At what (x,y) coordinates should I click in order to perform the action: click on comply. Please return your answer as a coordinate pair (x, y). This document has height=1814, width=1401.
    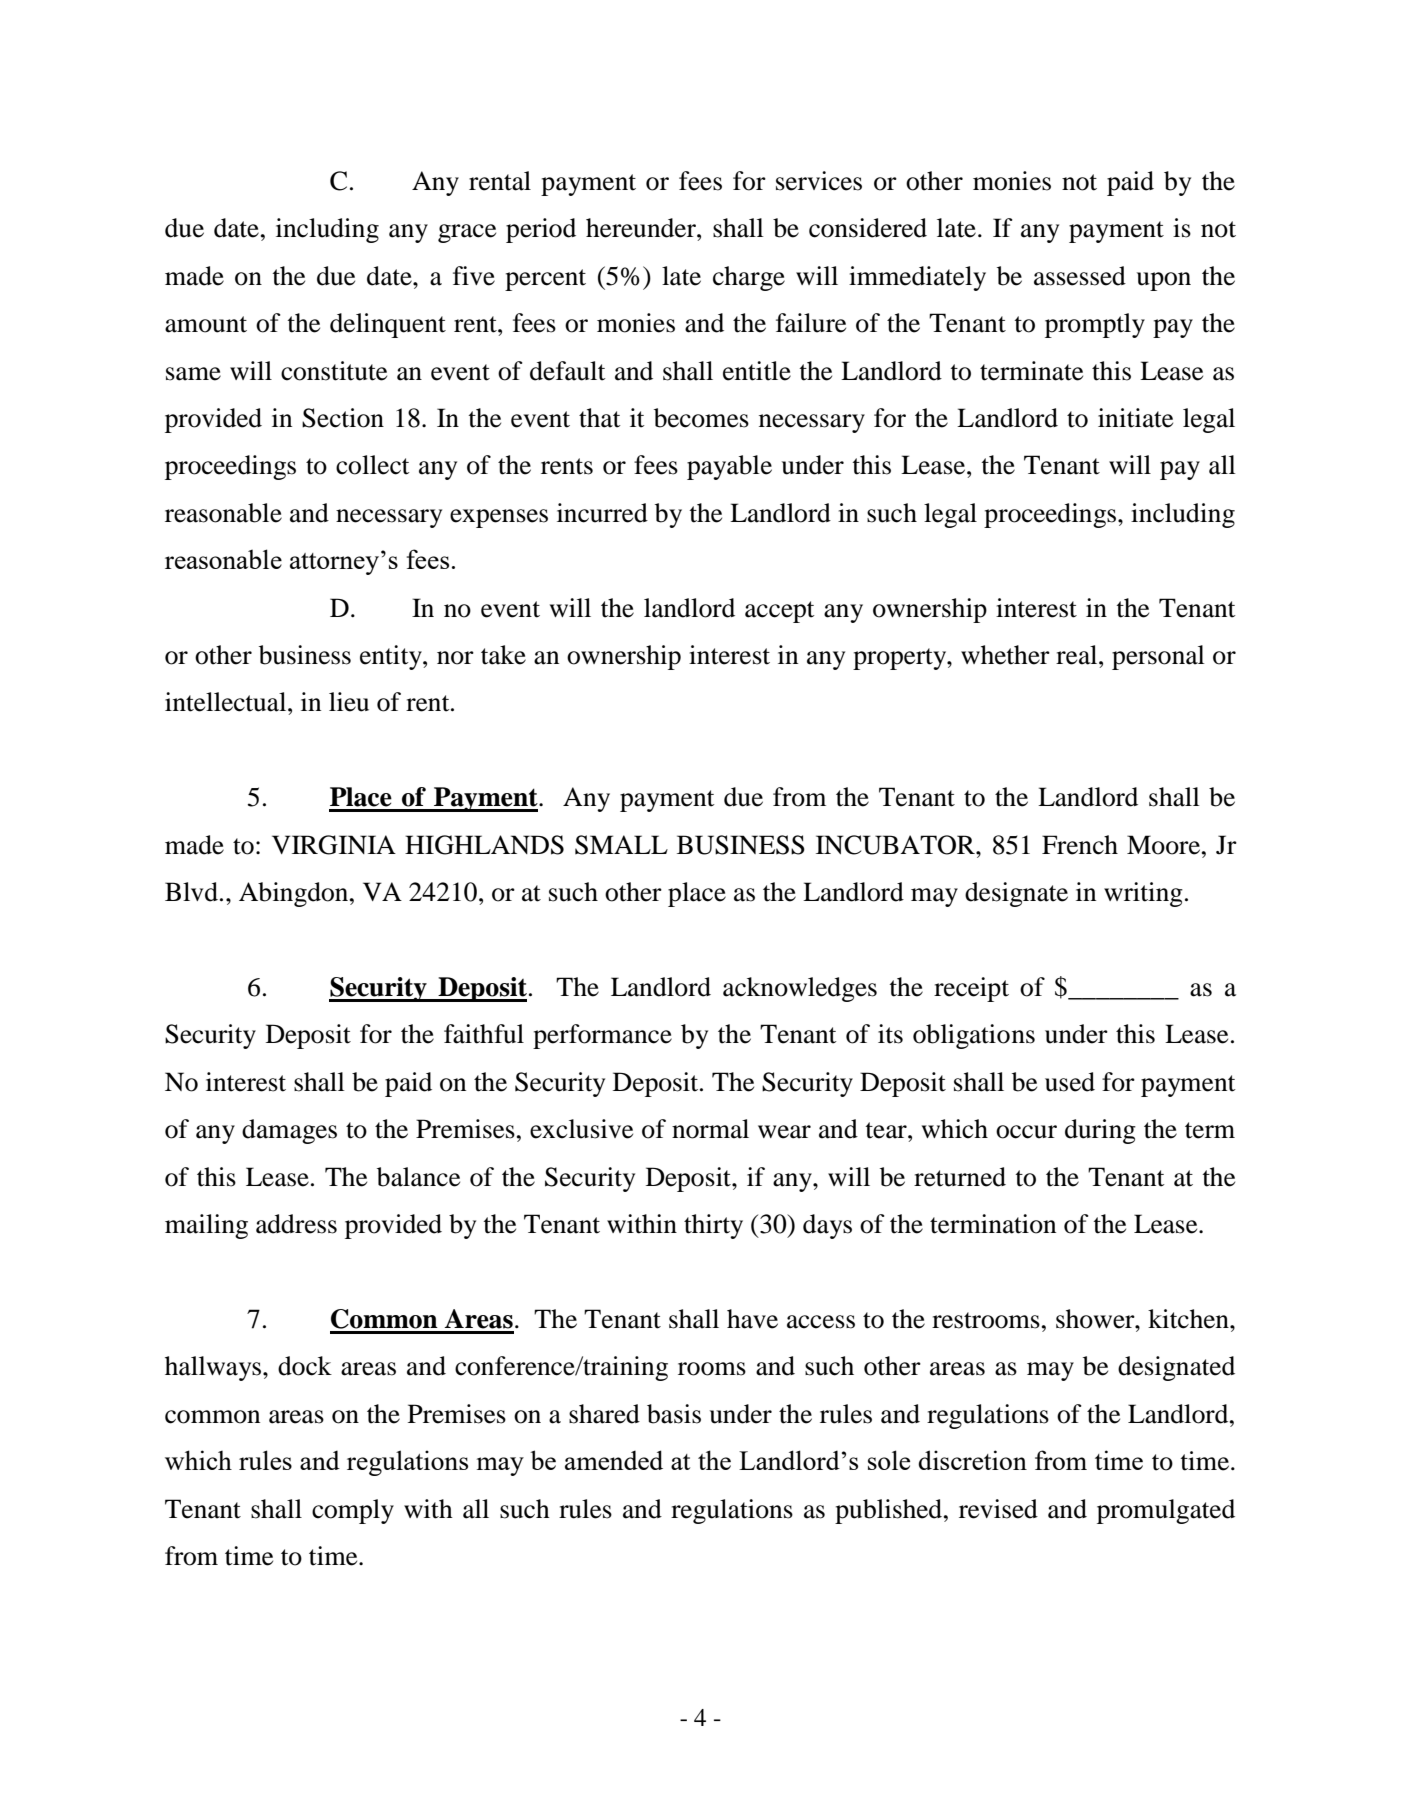
    Looking at the image, I should click on (353, 1511).
